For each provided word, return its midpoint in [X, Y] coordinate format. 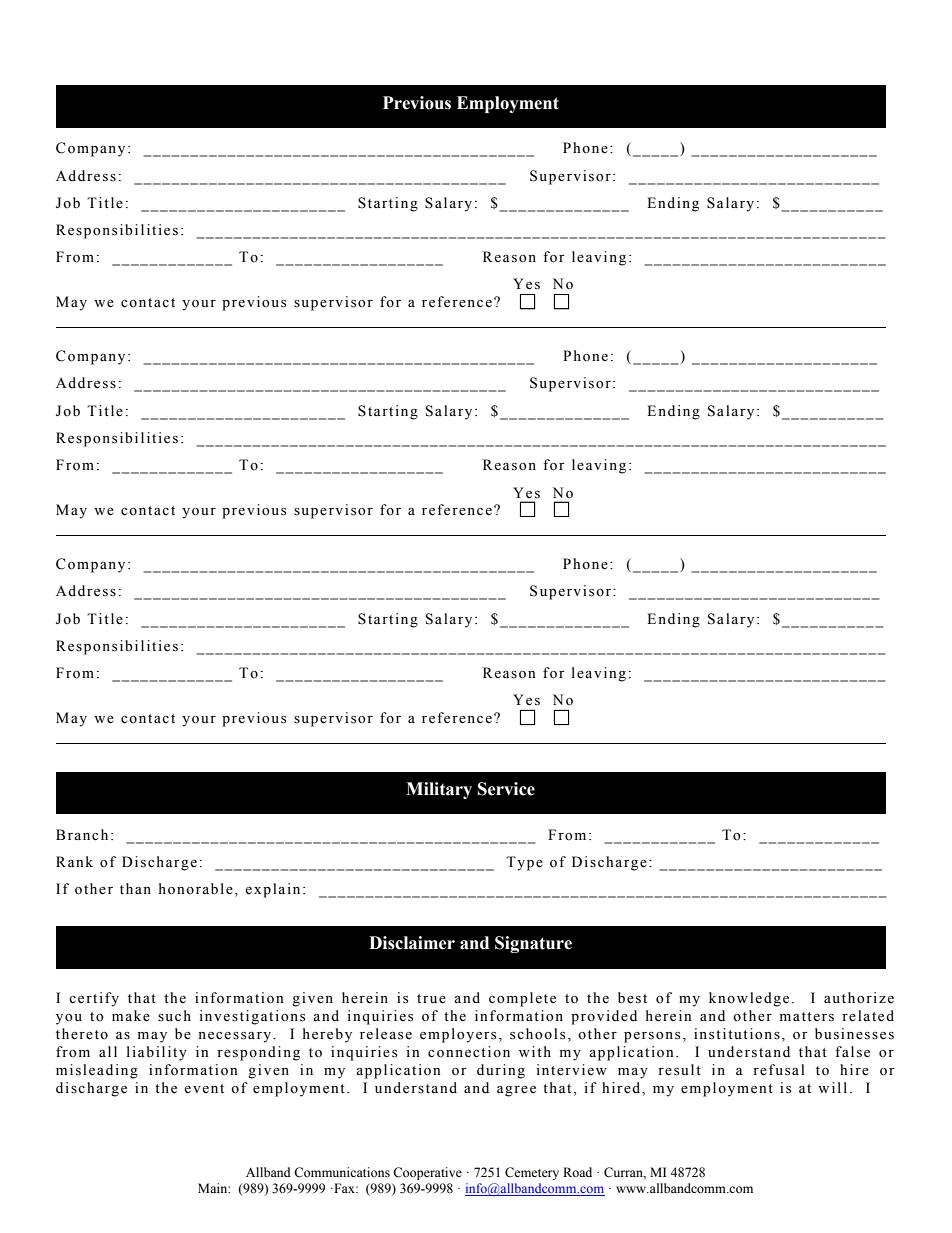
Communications [342, 1172]
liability [157, 1053]
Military [439, 790]
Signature [533, 944]
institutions [737, 1034]
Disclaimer [412, 943]
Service [506, 789]
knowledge [749, 999]
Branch [82, 834]
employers [458, 1035]
